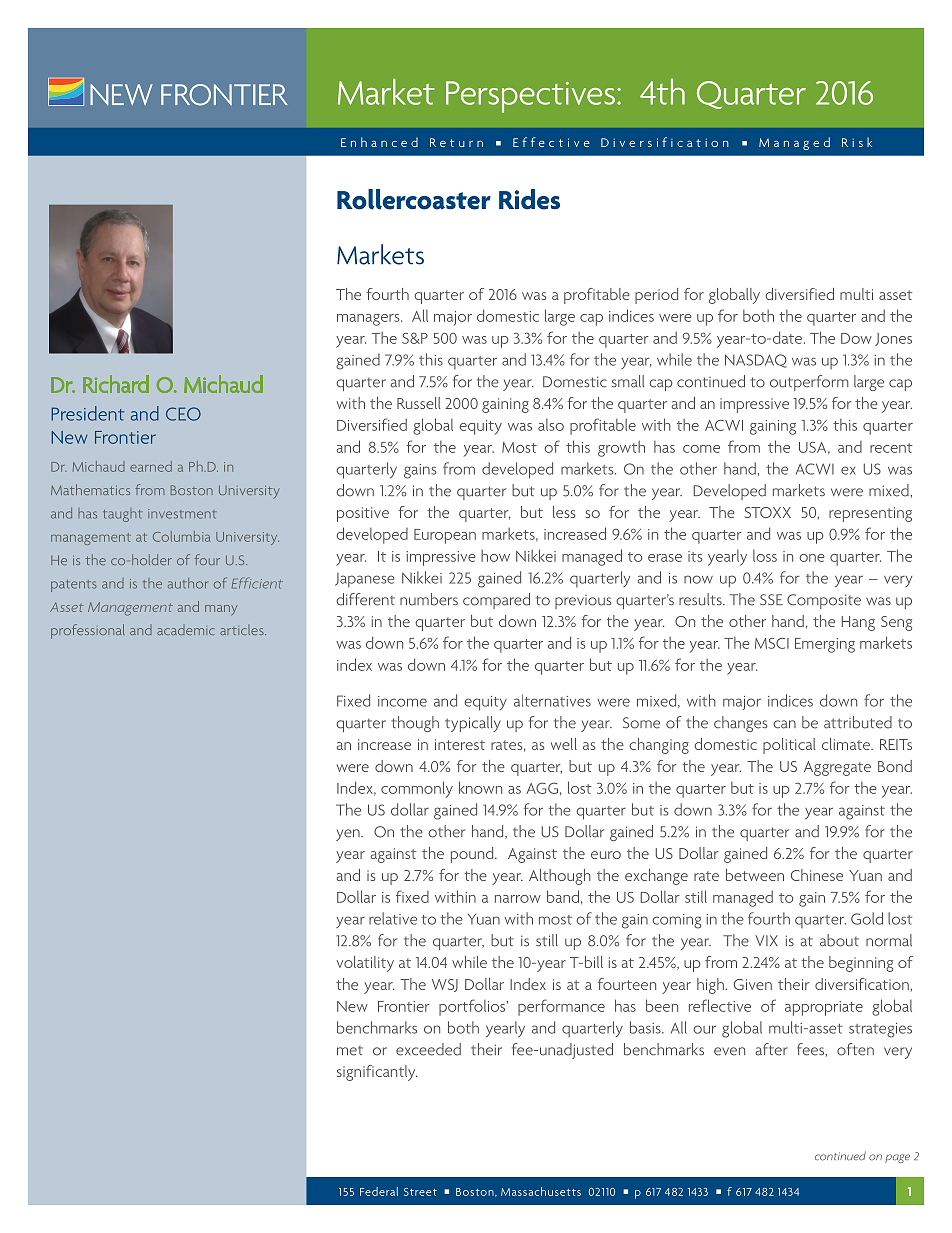  What do you see at coordinates (379, 142) in the screenshot?
I see `Enhanced` at bounding box center [379, 142].
